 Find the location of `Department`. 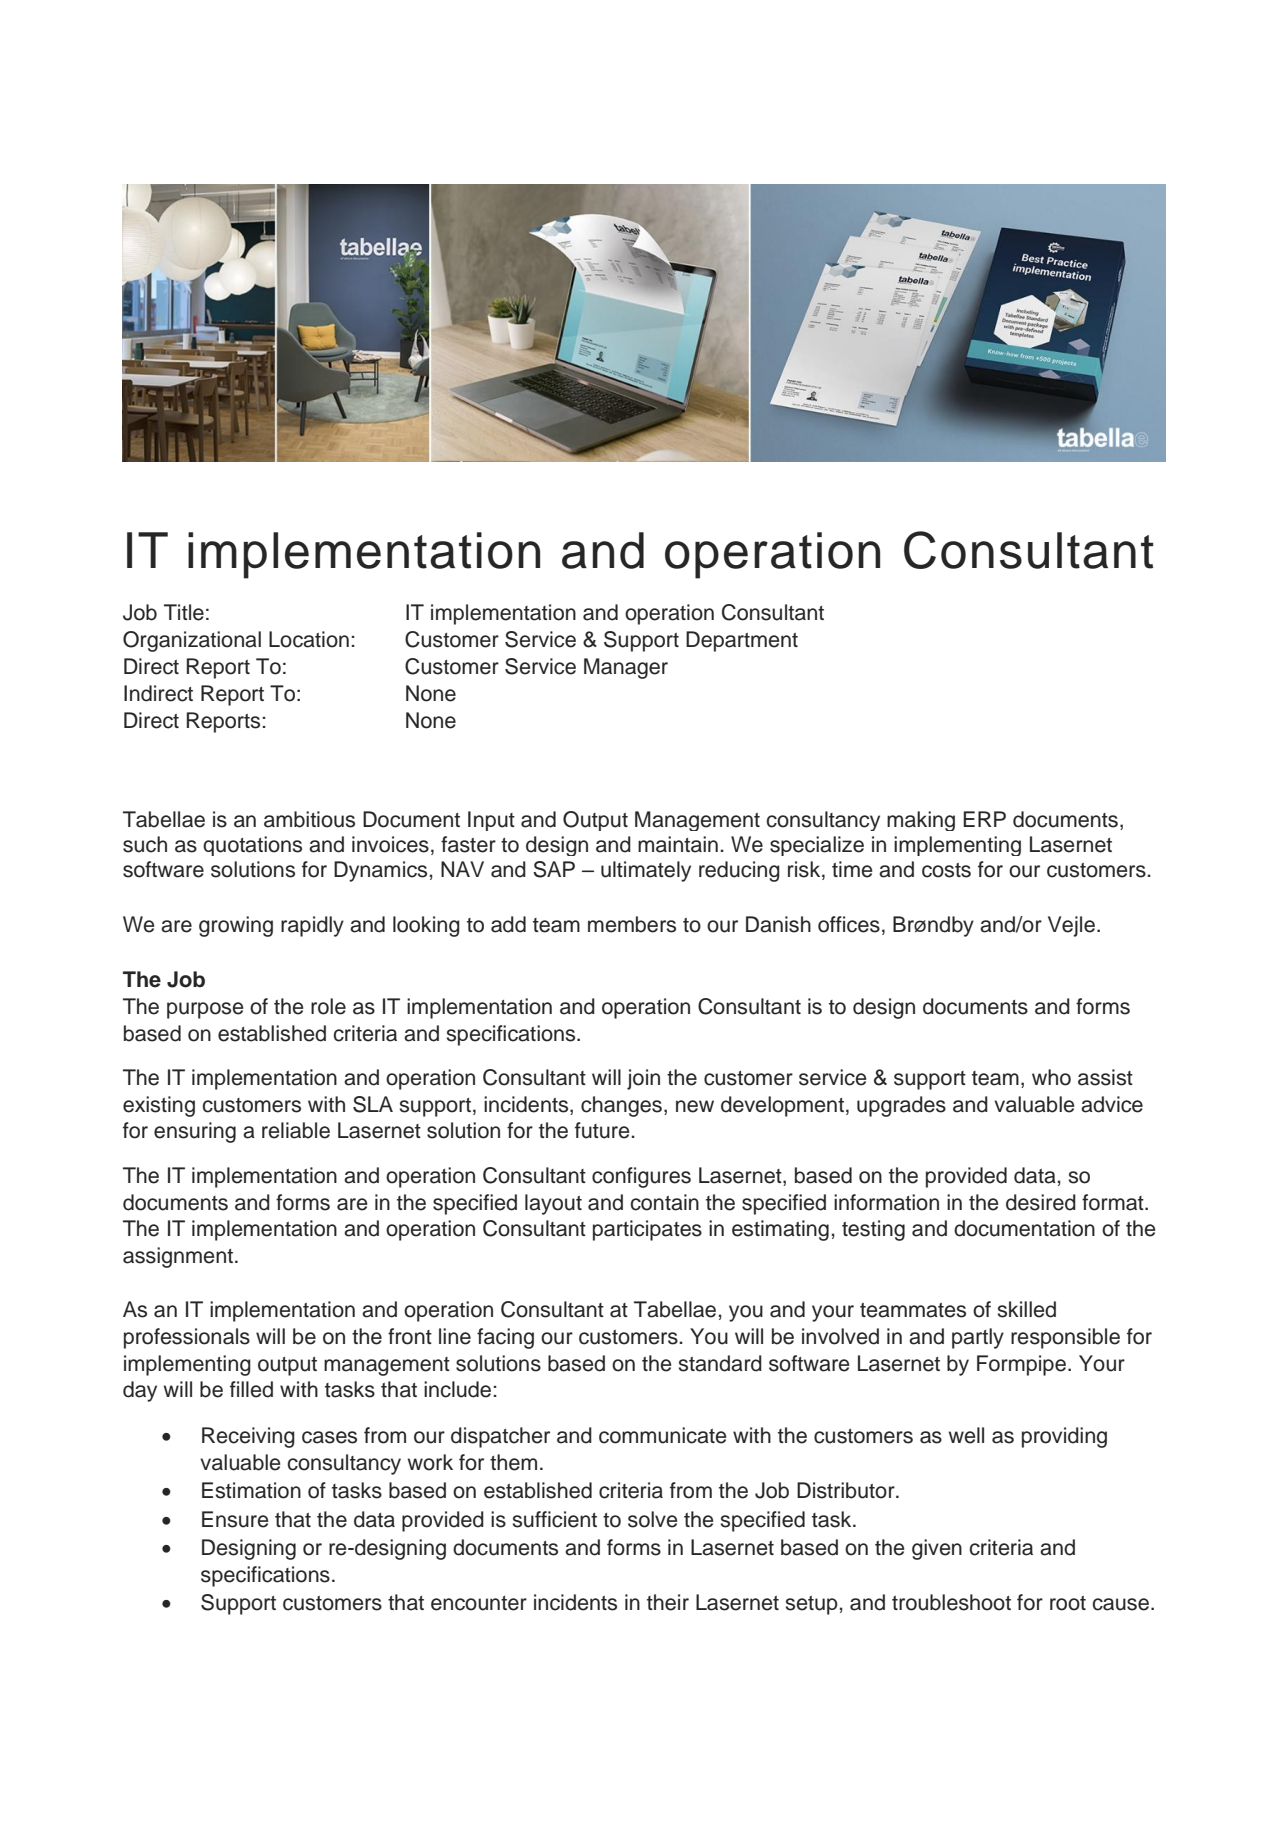

Department is located at coordinates (742, 641).
